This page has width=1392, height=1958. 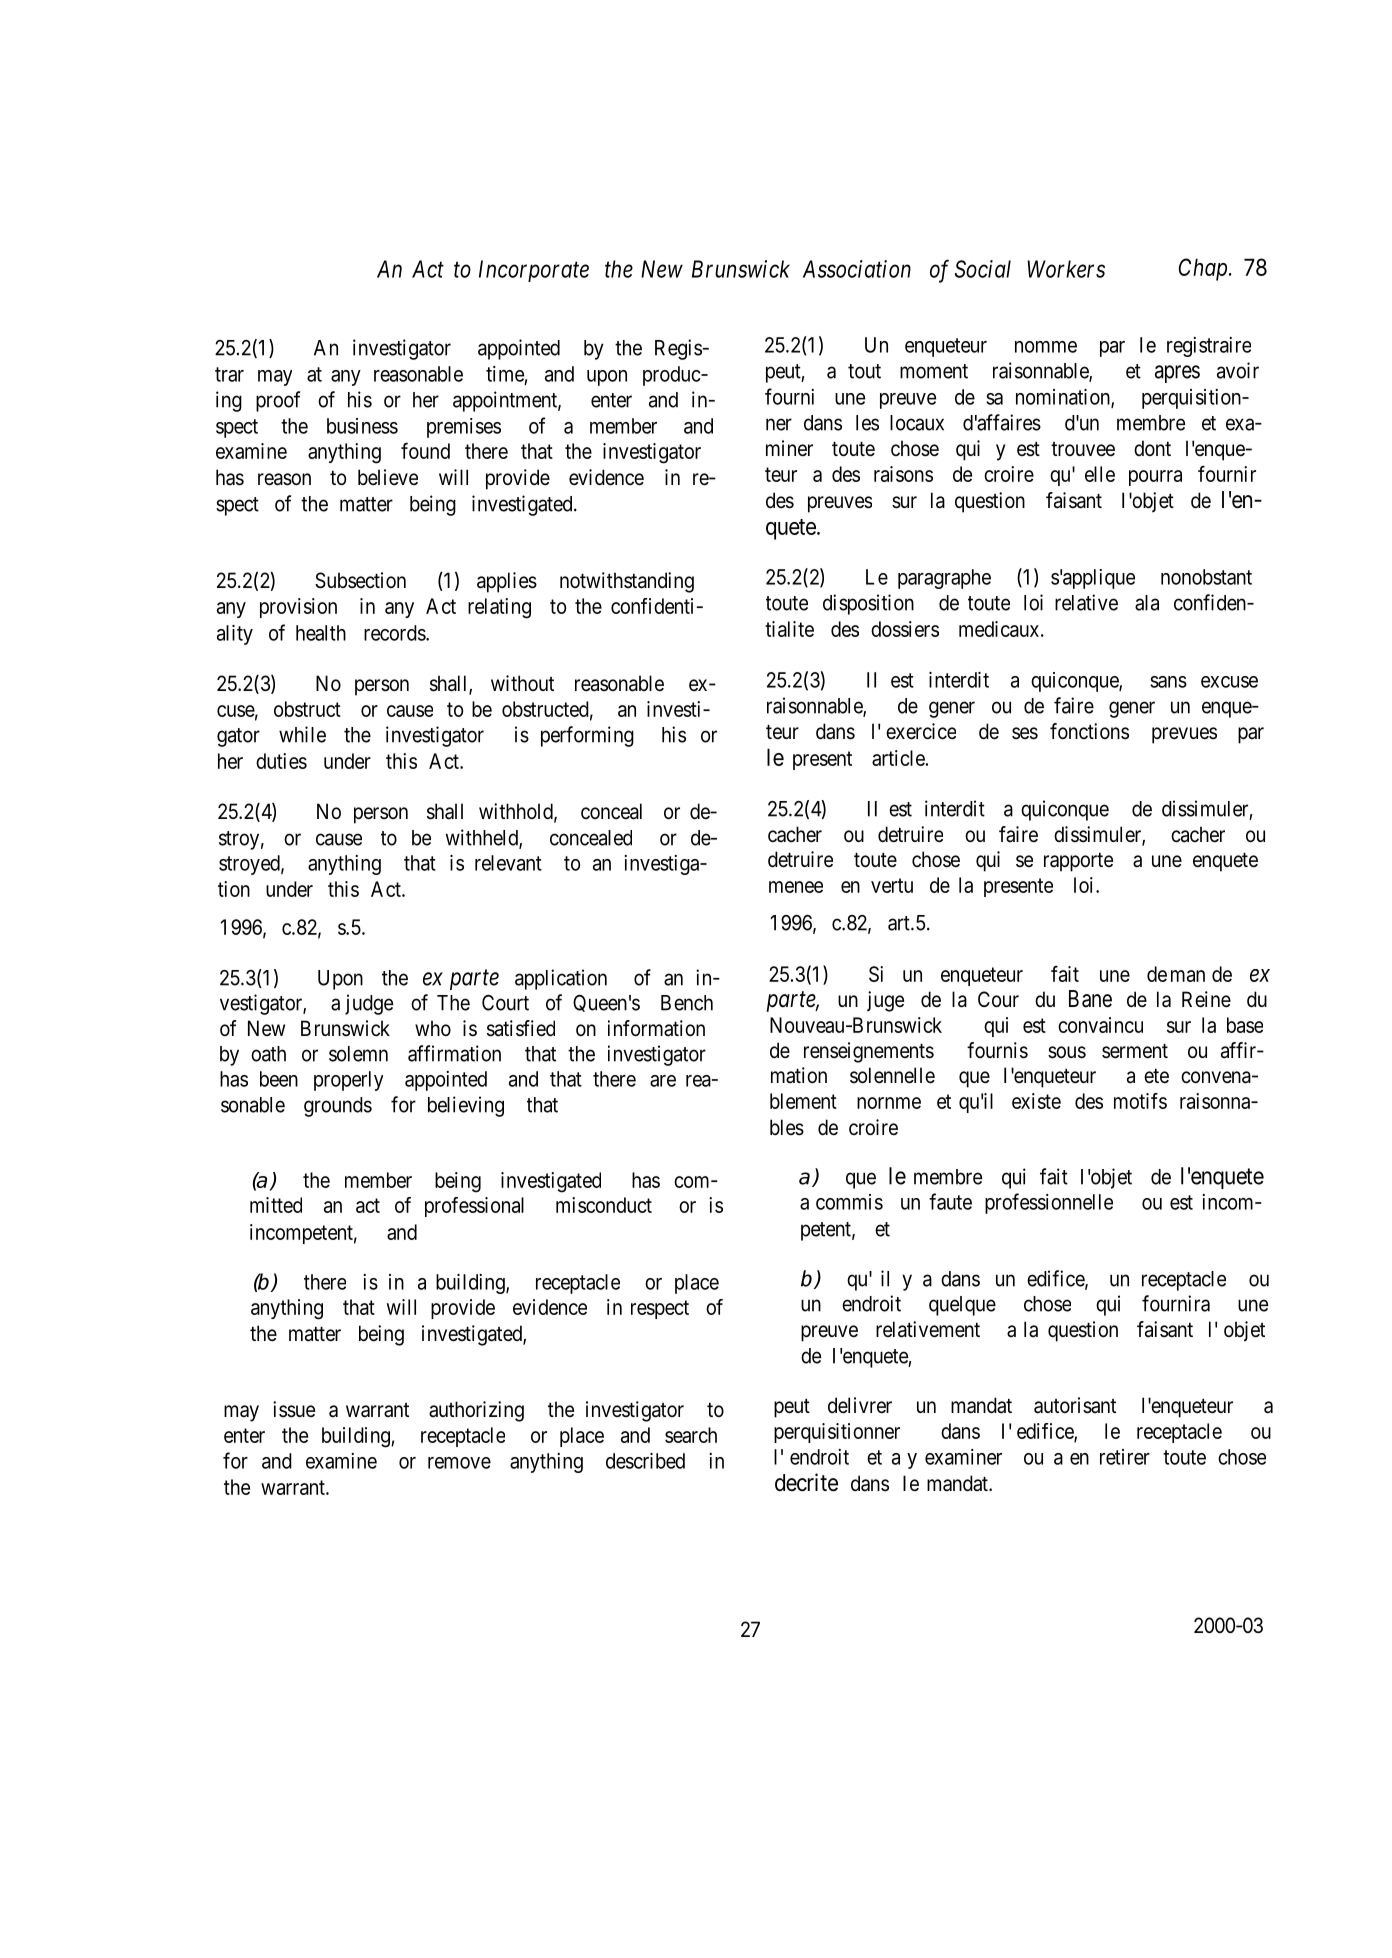 What do you see at coordinates (934, 371) in the page?
I see `moment` at bounding box center [934, 371].
